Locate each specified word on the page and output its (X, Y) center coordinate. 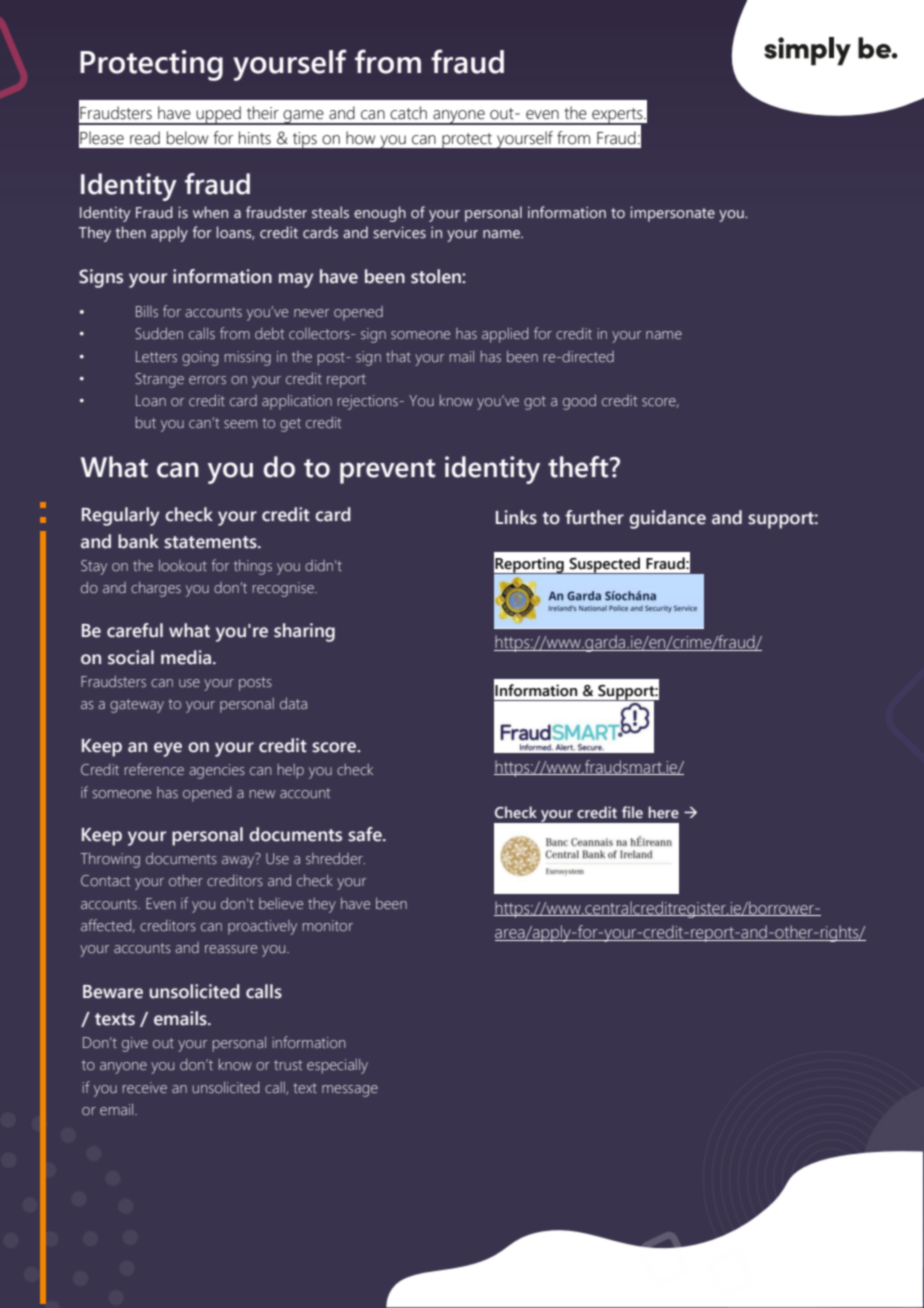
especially (337, 1066)
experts (617, 116)
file (632, 812)
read (145, 138)
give (135, 1044)
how (360, 138)
